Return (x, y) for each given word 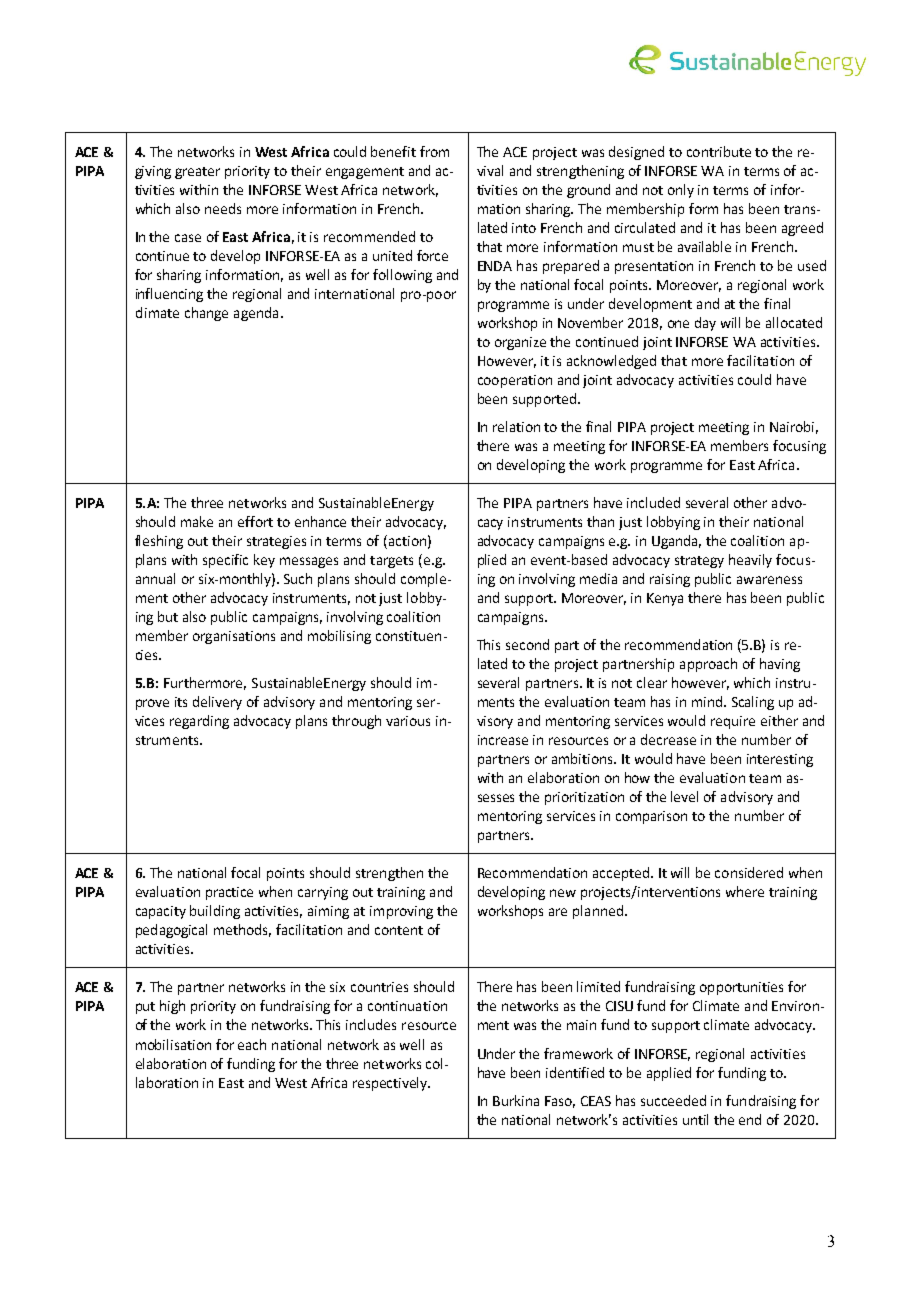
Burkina (516, 1100)
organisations (234, 637)
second (527, 644)
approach (708, 665)
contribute (719, 151)
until (695, 1119)
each (252, 1044)
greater (197, 173)
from (434, 151)
